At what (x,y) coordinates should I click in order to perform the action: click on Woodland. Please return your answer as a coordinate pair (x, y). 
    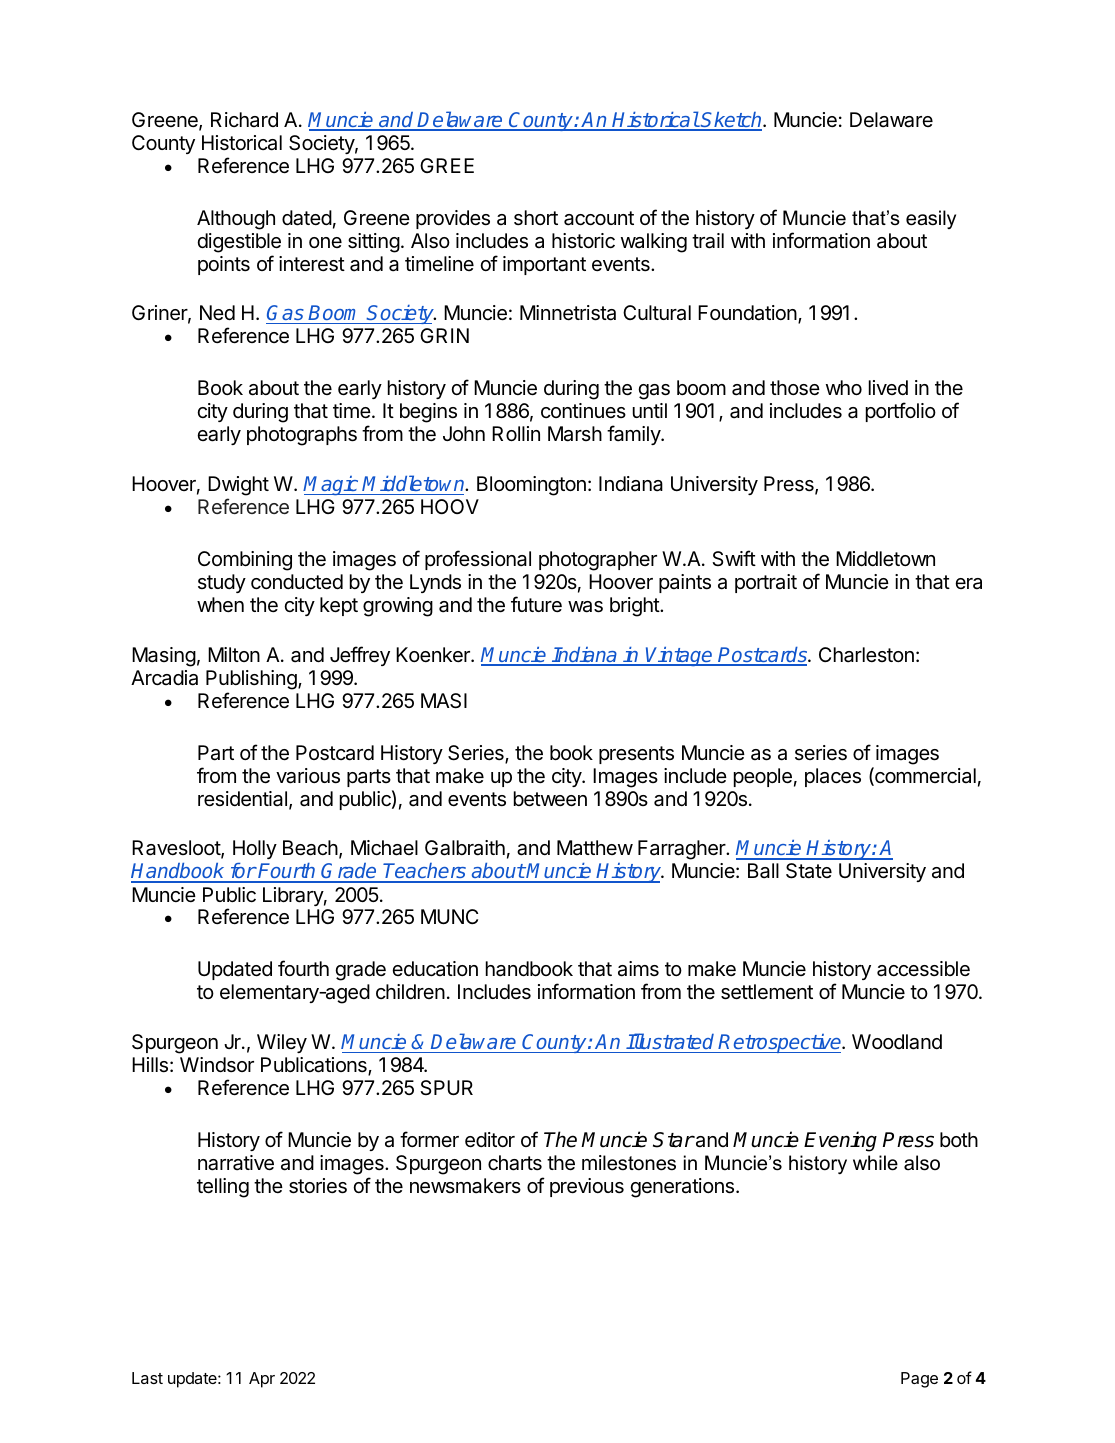
    Looking at the image, I should click on (897, 1042).
